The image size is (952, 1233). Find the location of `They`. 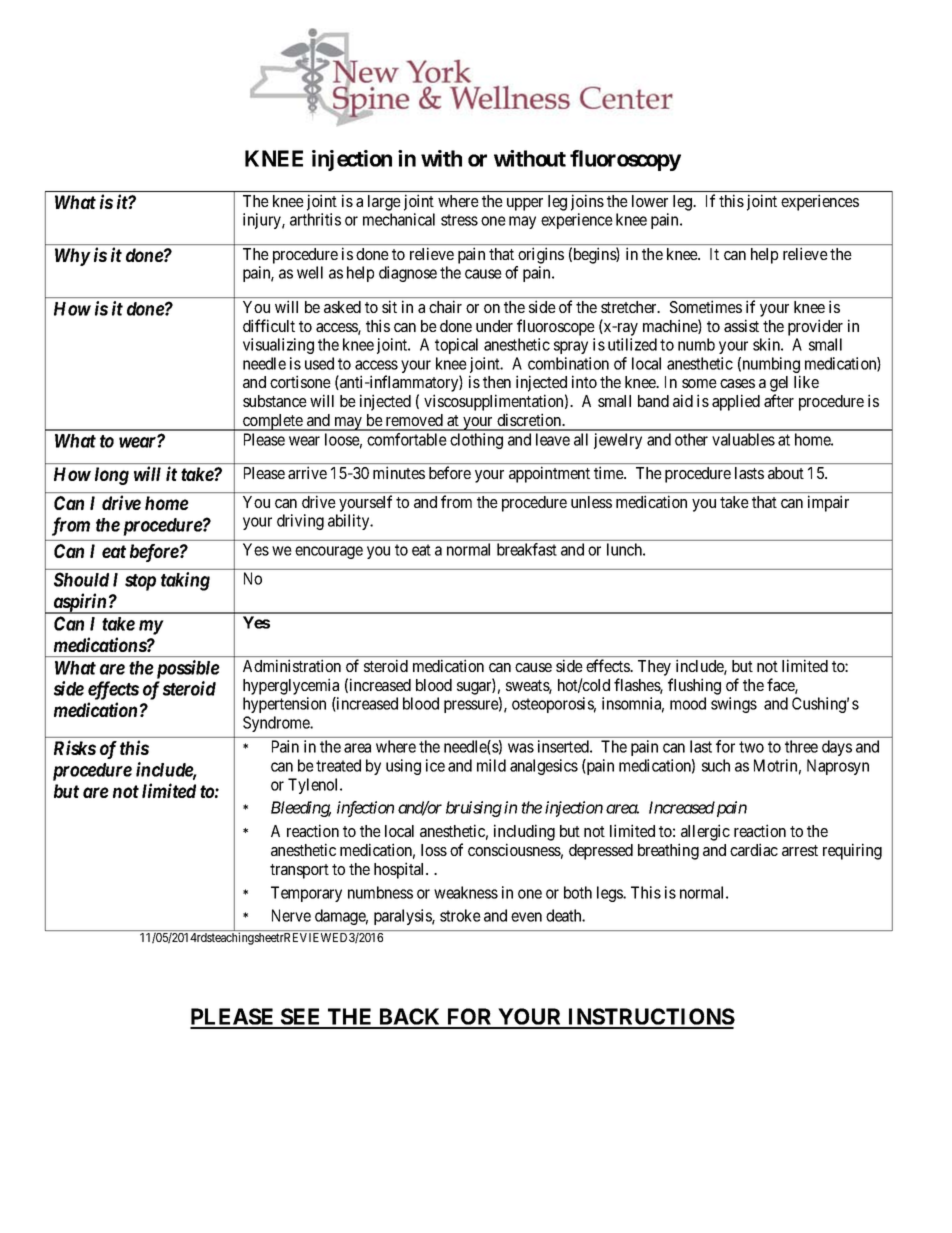

They is located at coordinates (654, 668).
